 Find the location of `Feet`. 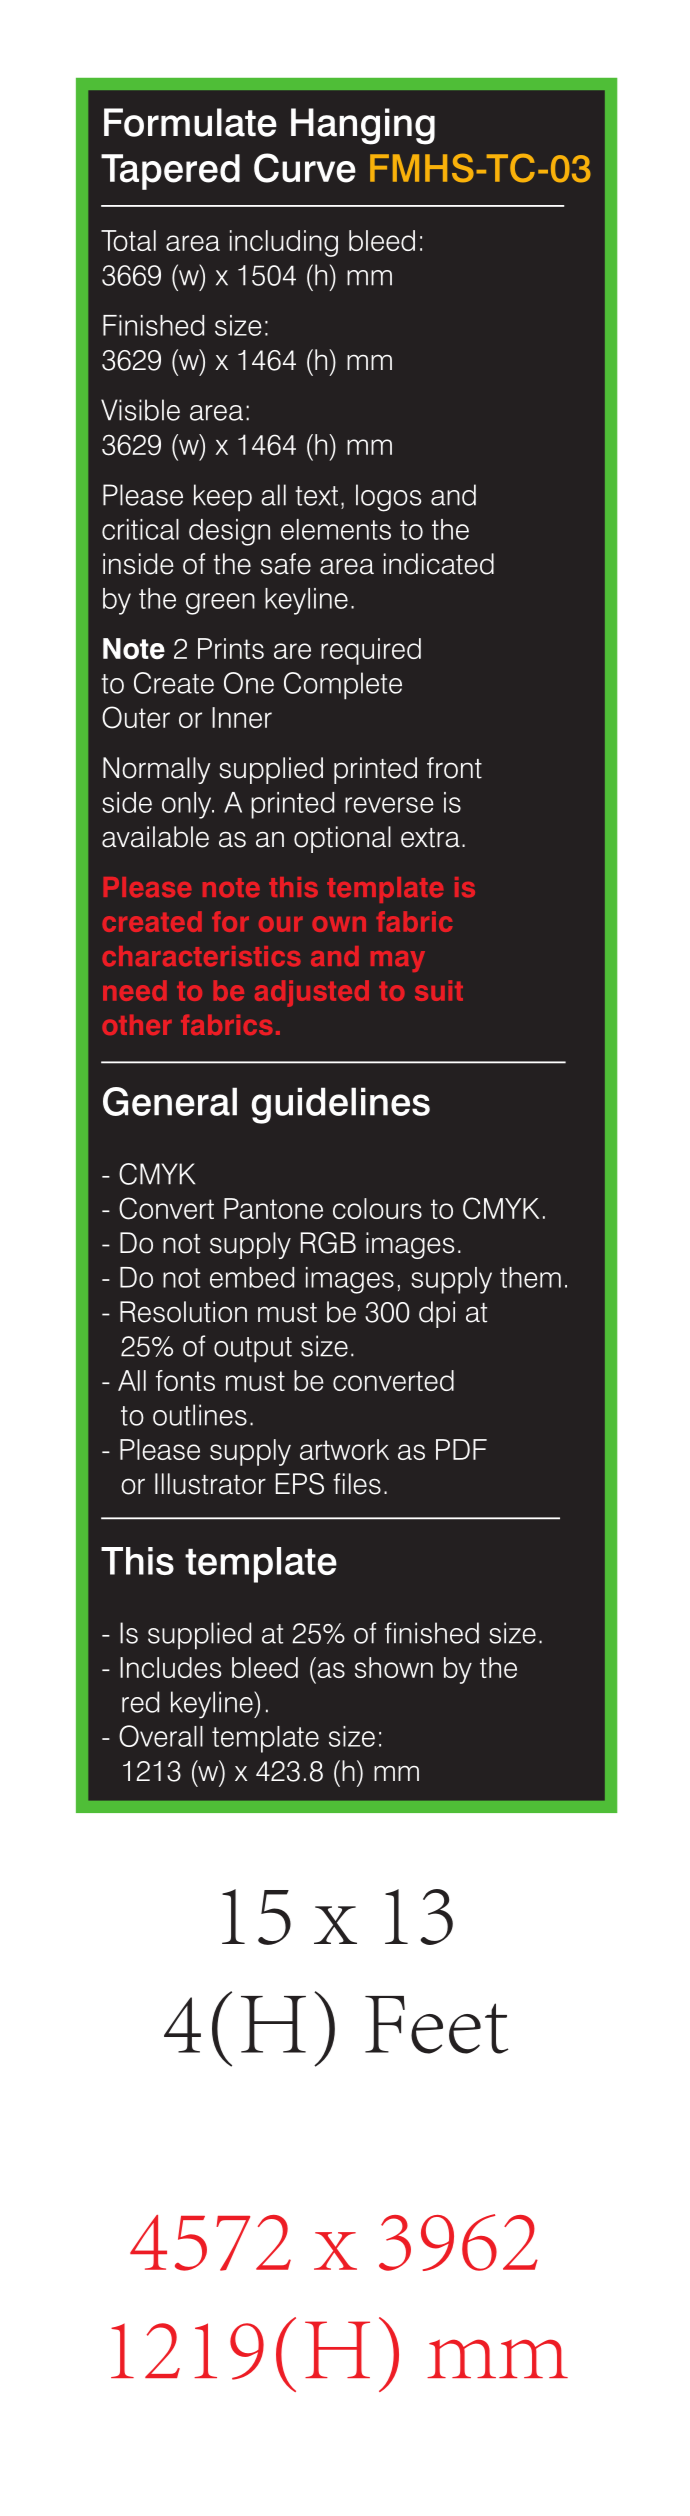

Feet is located at coordinates (436, 2025).
